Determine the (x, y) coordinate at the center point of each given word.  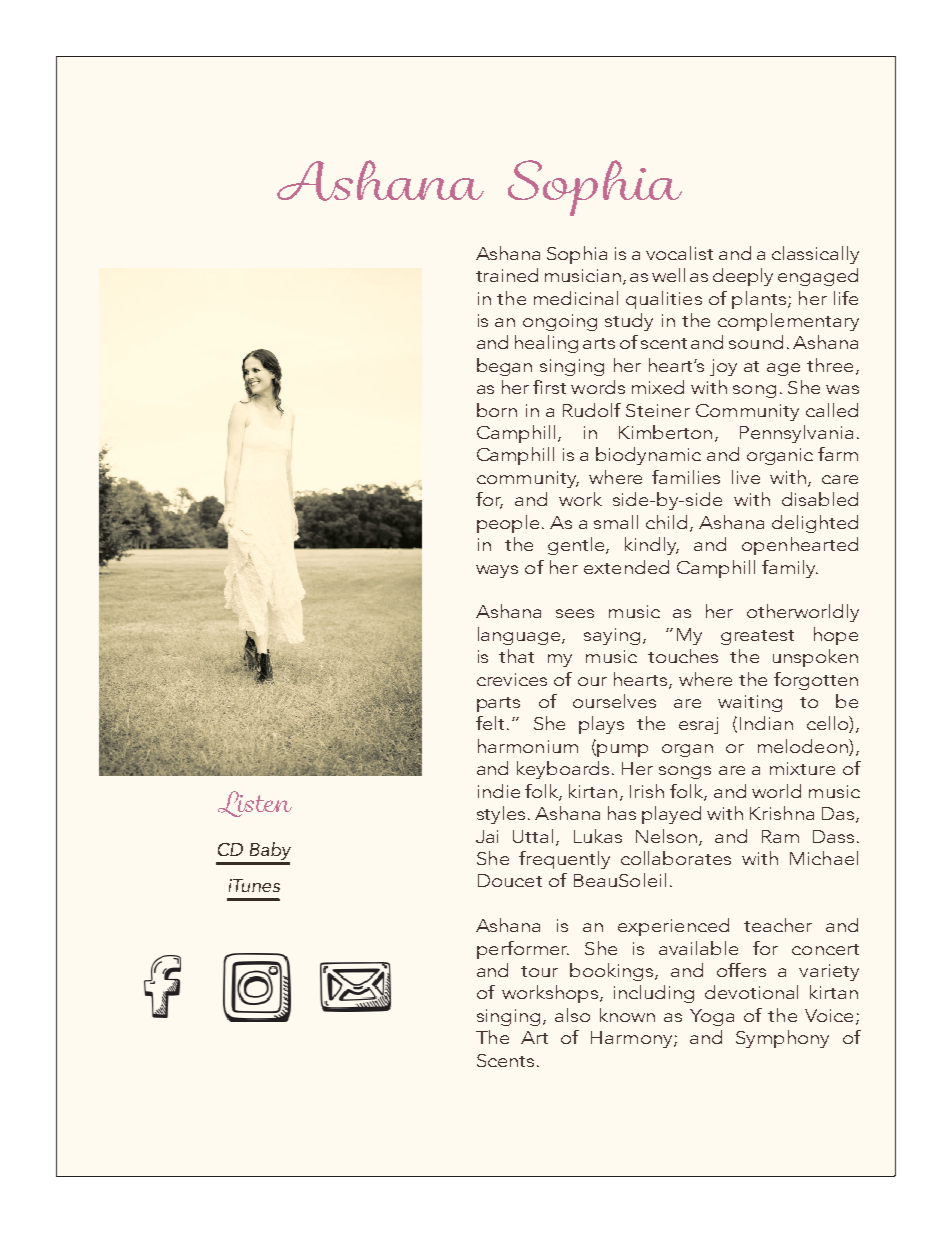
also (572, 1015)
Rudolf (592, 410)
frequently (564, 860)
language (520, 636)
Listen (255, 804)
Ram (780, 836)
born (497, 410)
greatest (757, 637)
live (746, 477)
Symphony (782, 1039)
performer (523, 950)
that (516, 656)
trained (507, 275)
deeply (743, 277)
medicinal (576, 298)
